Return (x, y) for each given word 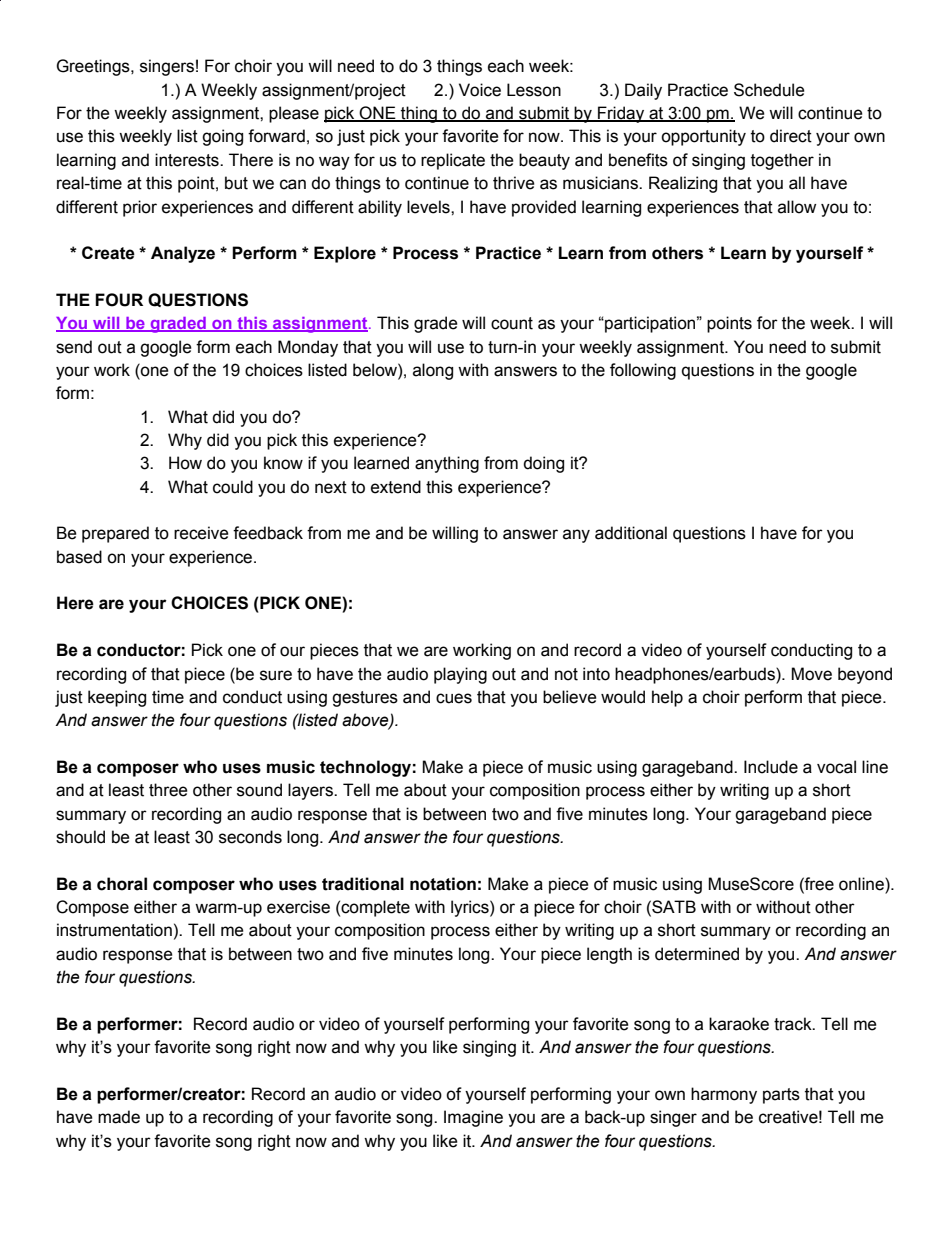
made (119, 1117)
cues (454, 698)
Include (771, 767)
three (168, 790)
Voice (480, 90)
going (222, 137)
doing (543, 464)
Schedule (769, 90)
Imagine (473, 1118)
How (185, 463)
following (643, 371)
